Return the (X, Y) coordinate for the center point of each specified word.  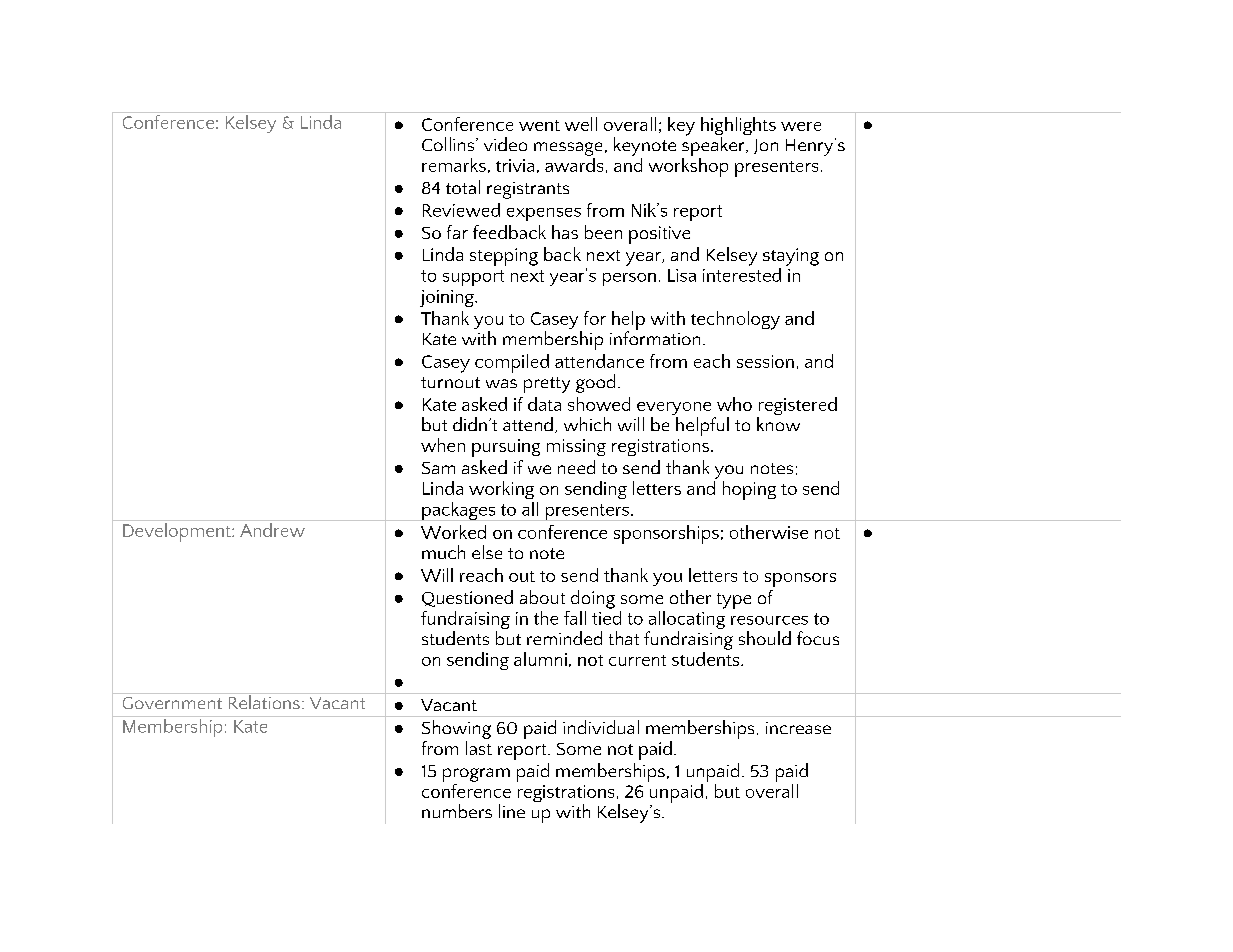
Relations (264, 701)
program (476, 776)
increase (798, 728)
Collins (449, 144)
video (505, 144)
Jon (766, 146)
